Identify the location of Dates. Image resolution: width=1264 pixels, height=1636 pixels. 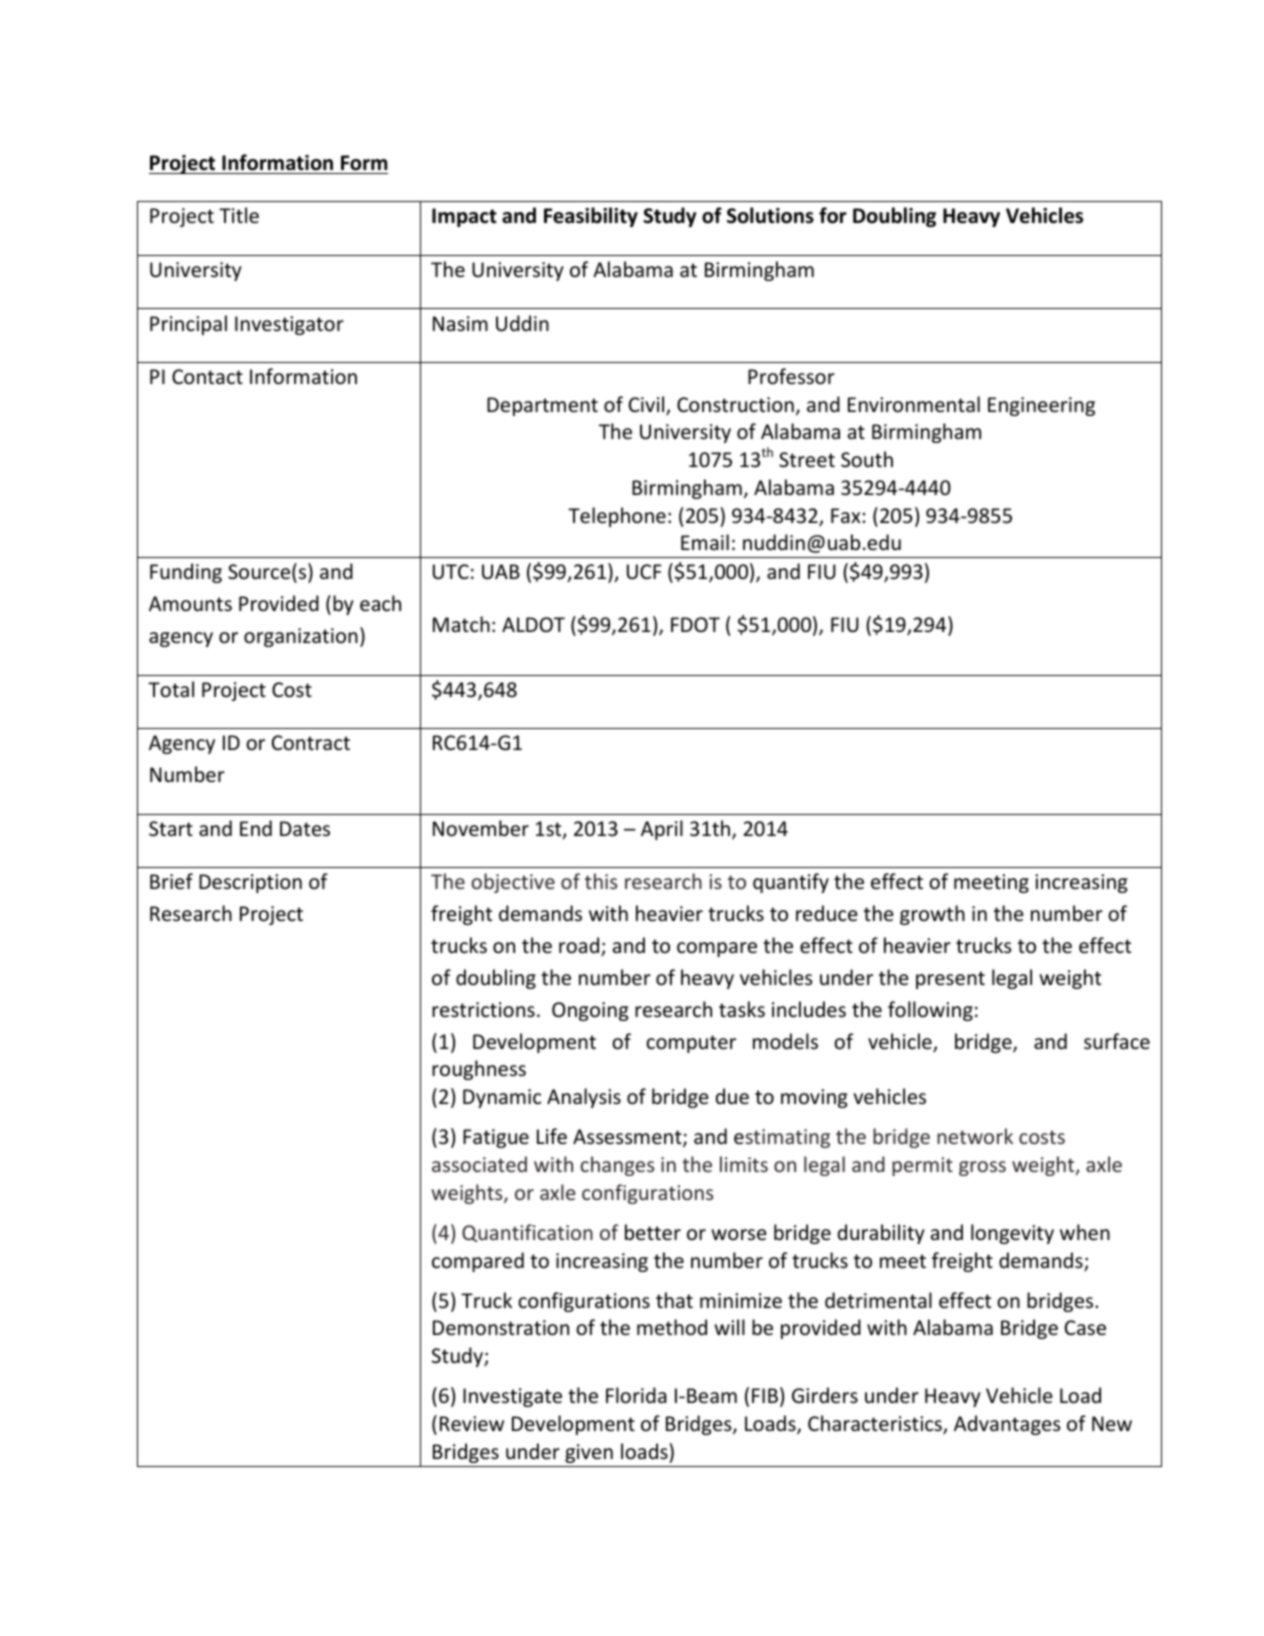
(305, 828).
